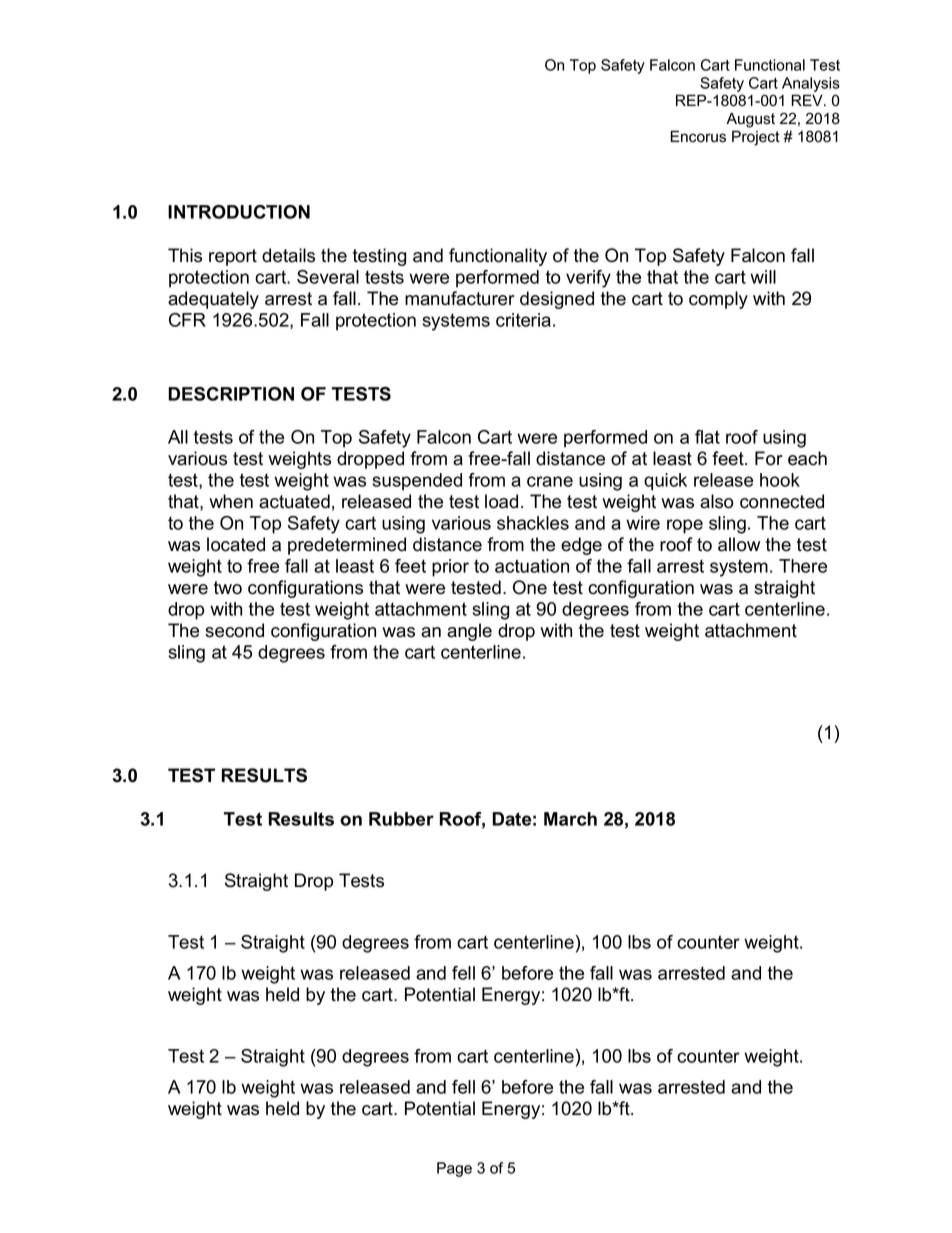  Describe the element at coordinates (588, 279) in the page. I see `verify` at that location.
